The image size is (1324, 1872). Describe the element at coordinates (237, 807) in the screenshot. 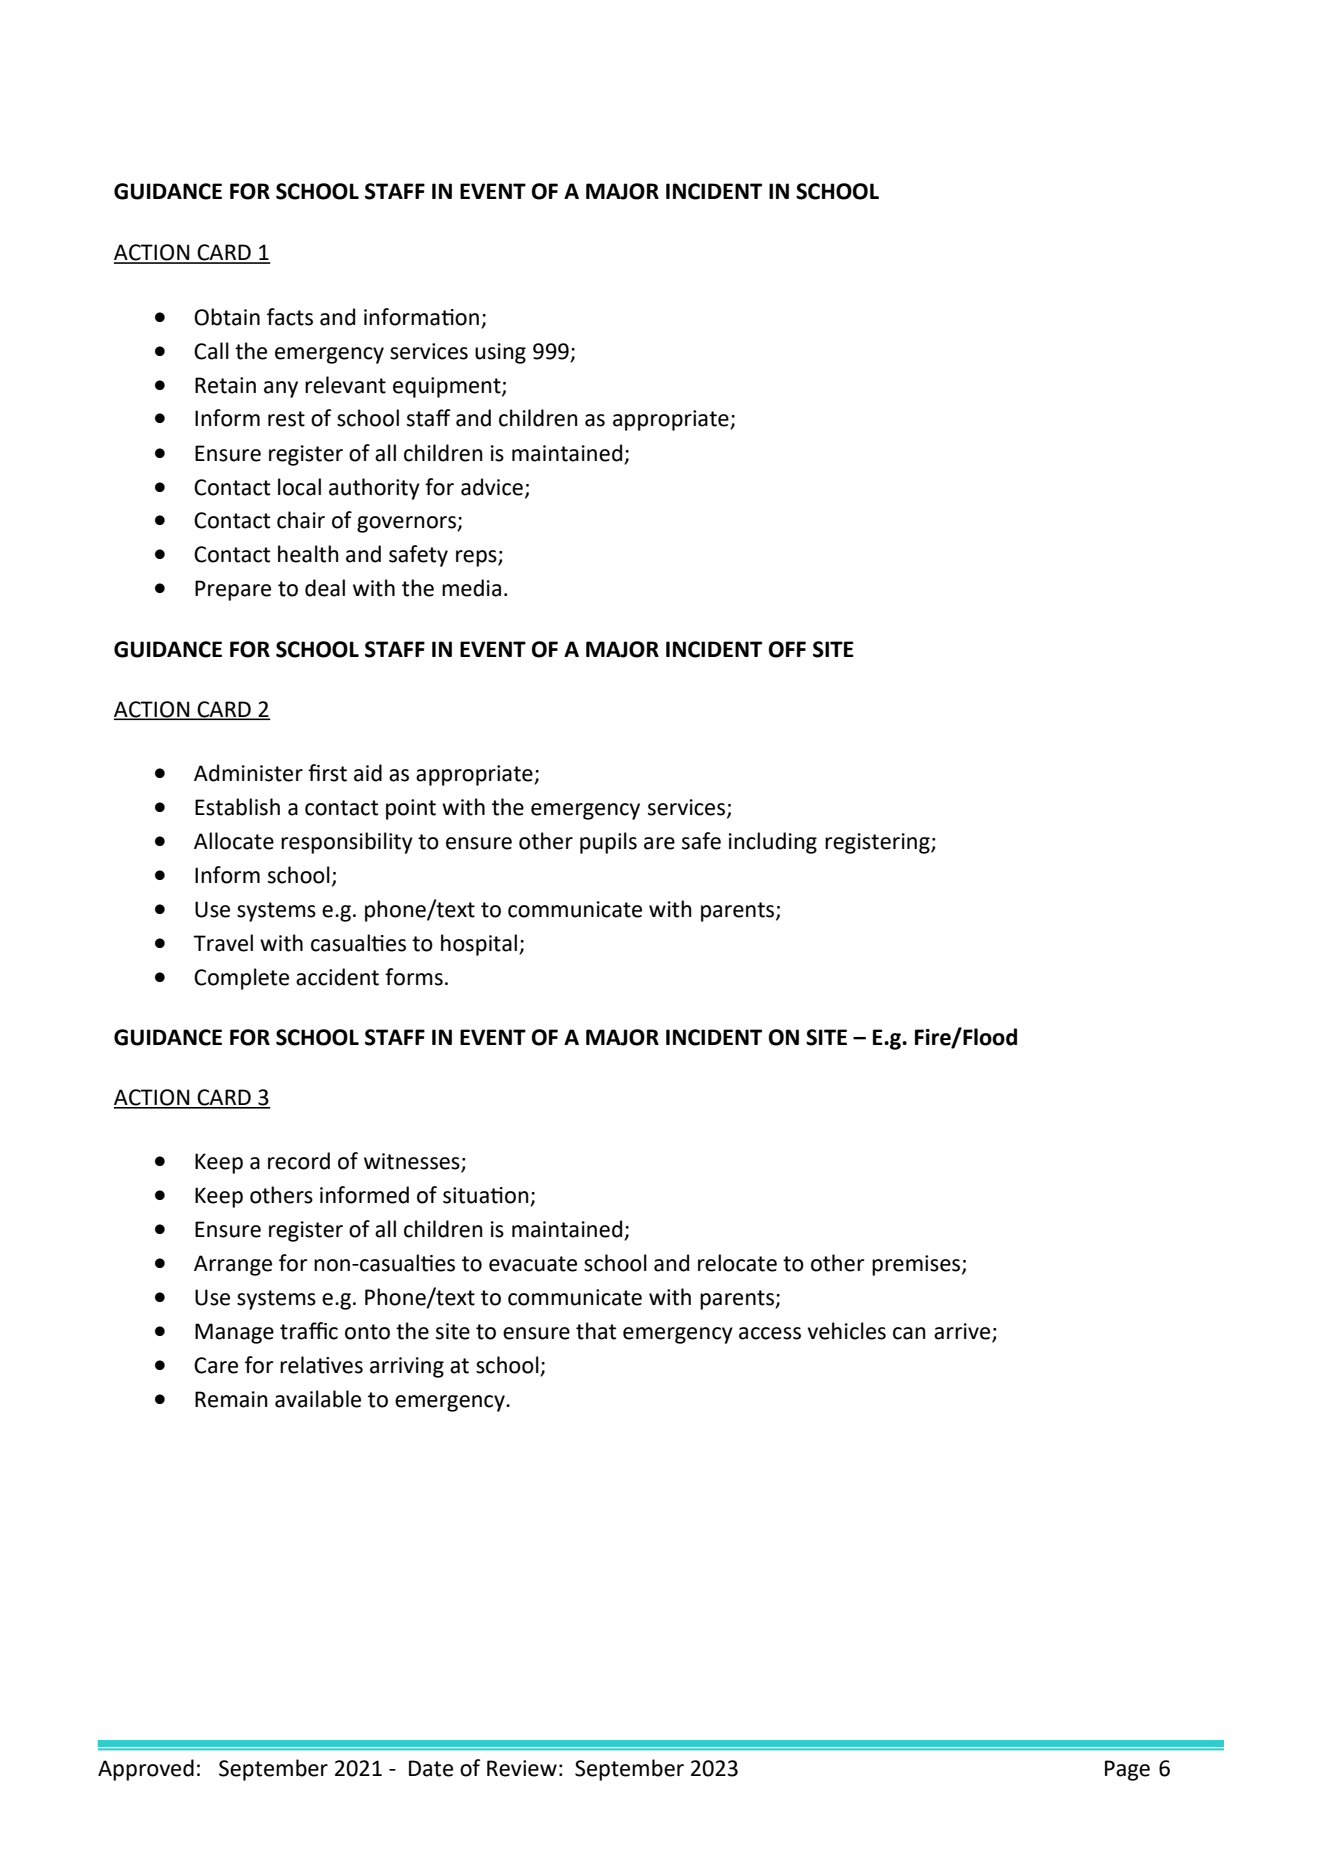

I see `Establish` at that location.
